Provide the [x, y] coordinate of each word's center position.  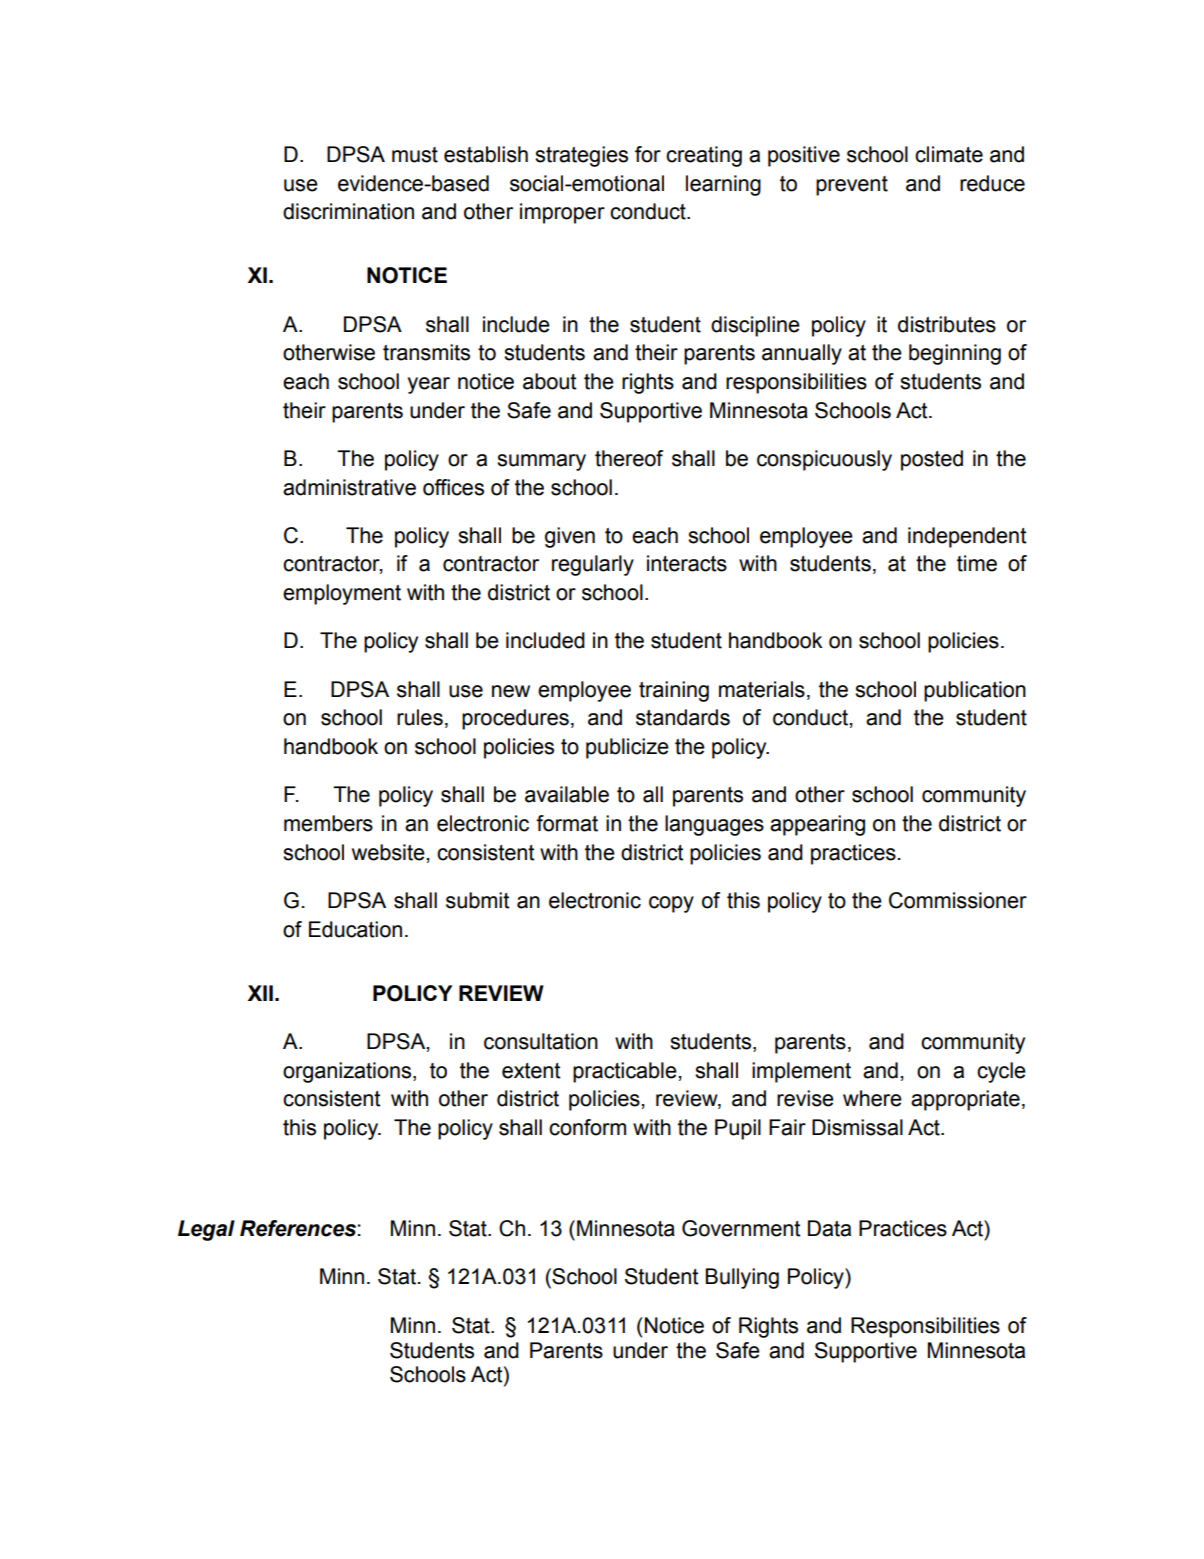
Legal [206, 1230]
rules [420, 717]
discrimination [348, 211]
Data [829, 1228]
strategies [581, 156]
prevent [852, 186]
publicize [627, 748]
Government [741, 1228]
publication [975, 691]
